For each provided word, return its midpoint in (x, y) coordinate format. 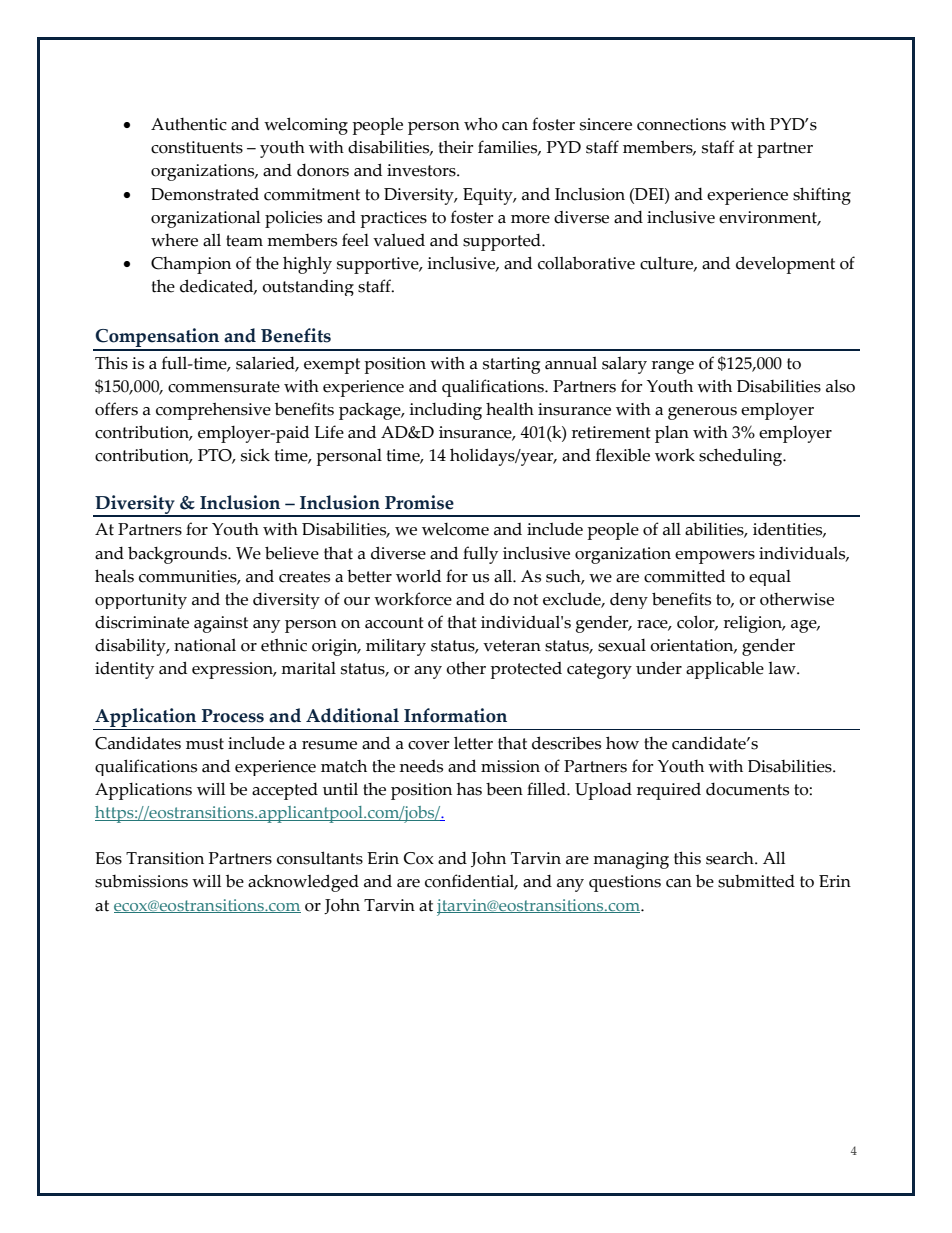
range (673, 367)
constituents (197, 147)
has (469, 789)
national (205, 645)
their (456, 147)
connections (681, 124)
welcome (455, 529)
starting (511, 365)
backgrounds (178, 555)
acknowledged (303, 883)
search (731, 858)
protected (526, 670)
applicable (725, 670)
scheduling (742, 457)
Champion (191, 265)
